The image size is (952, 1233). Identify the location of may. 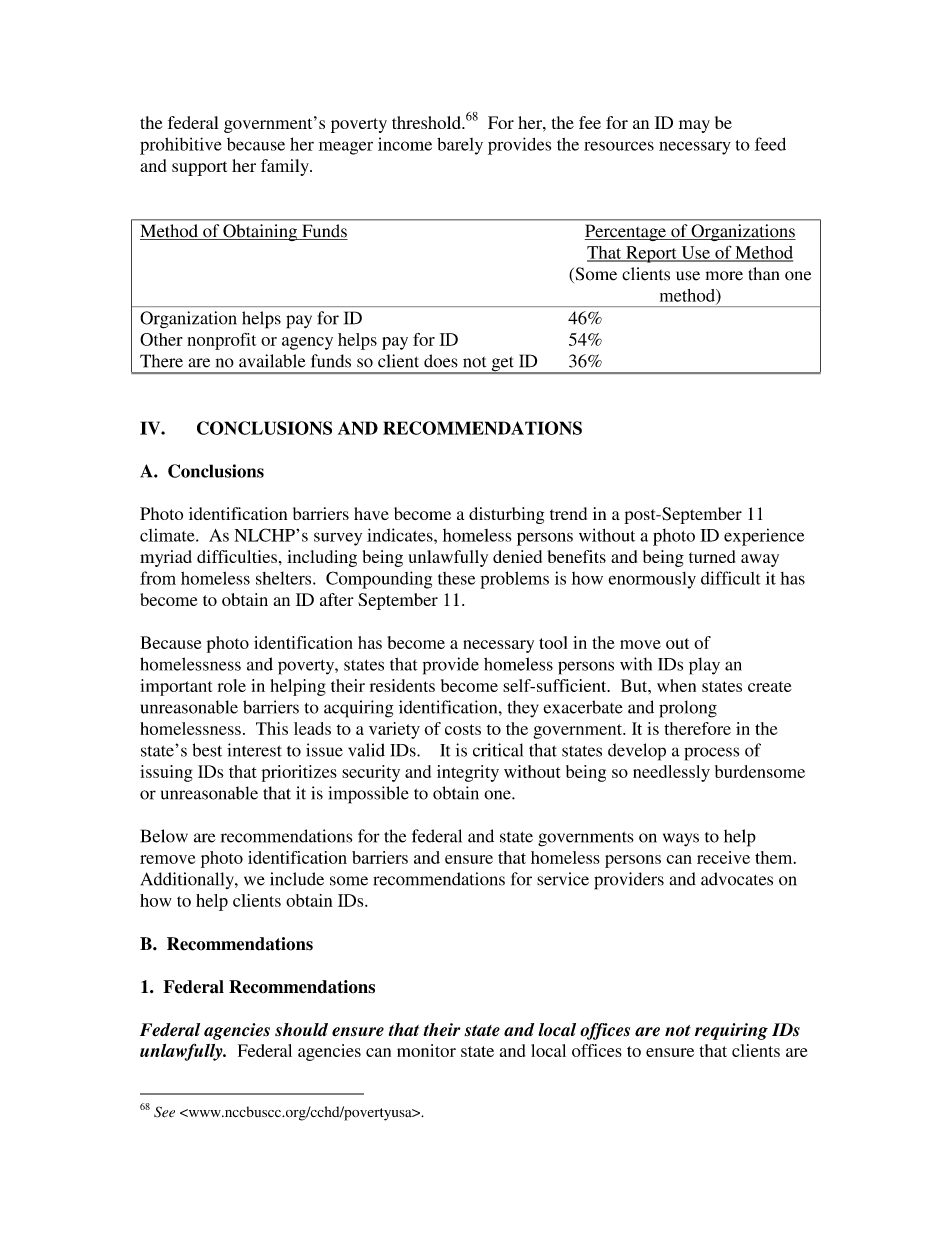
(694, 126).
